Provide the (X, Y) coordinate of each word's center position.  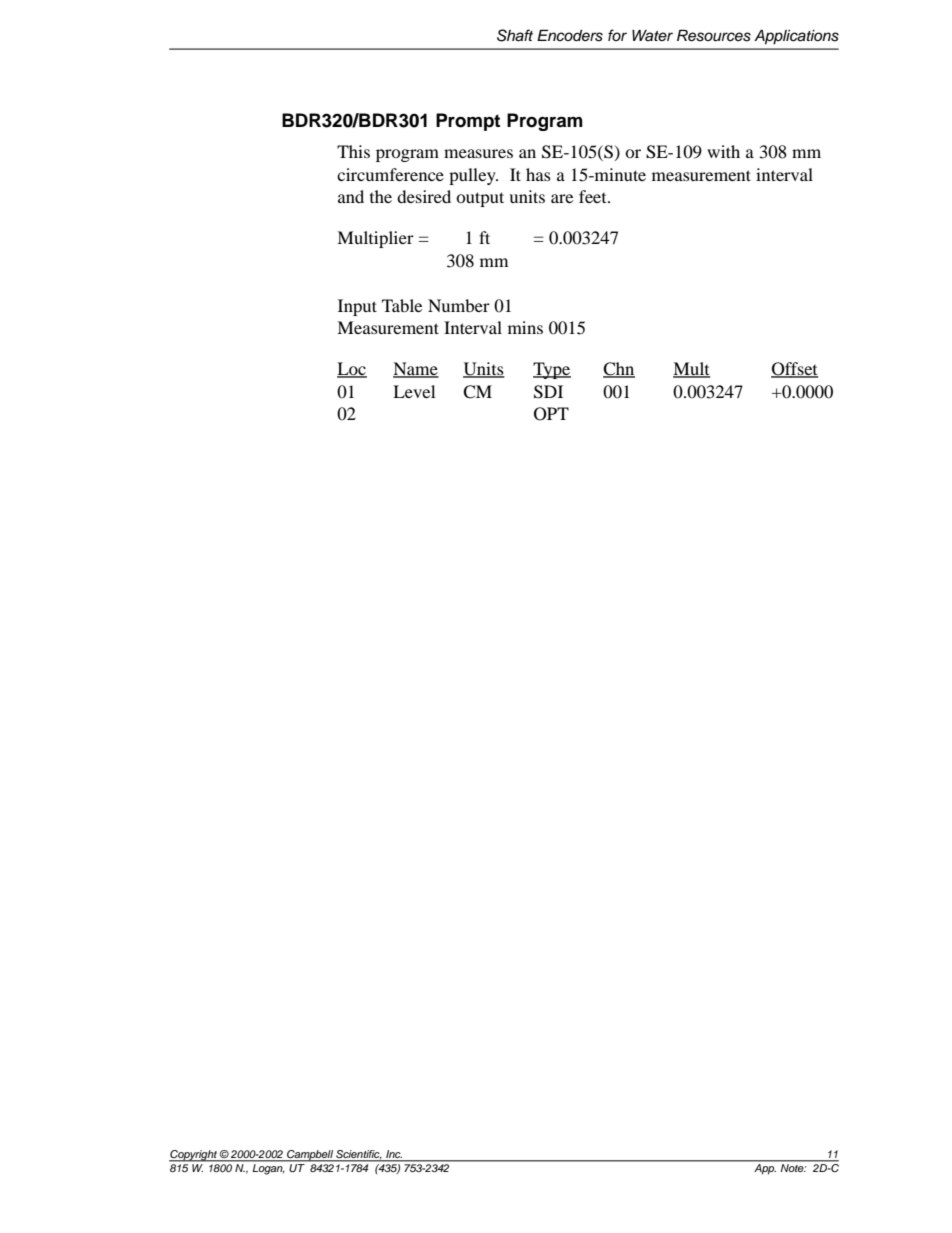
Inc (393, 1155)
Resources (714, 35)
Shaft (515, 35)
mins (525, 327)
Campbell (310, 1156)
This (353, 151)
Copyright (194, 1156)
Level (414, 391)
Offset (794, 370)
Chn (619, 370)
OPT (551, 414)
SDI (548, 392)
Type (552, 370)
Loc (352, 370)
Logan (267, 1168)
